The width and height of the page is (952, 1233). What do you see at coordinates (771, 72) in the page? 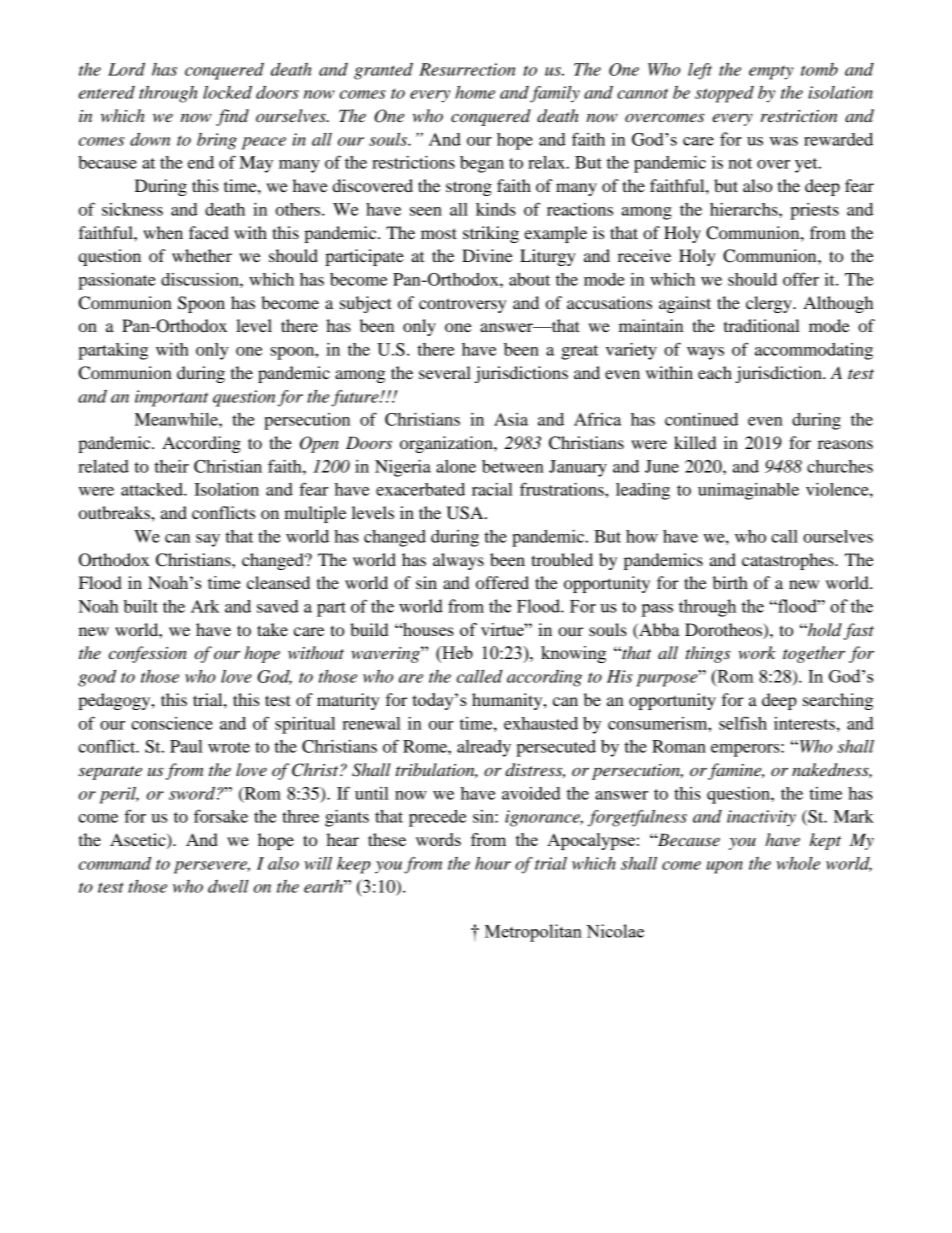
I see `empty` at bounding box center [771, 72].
